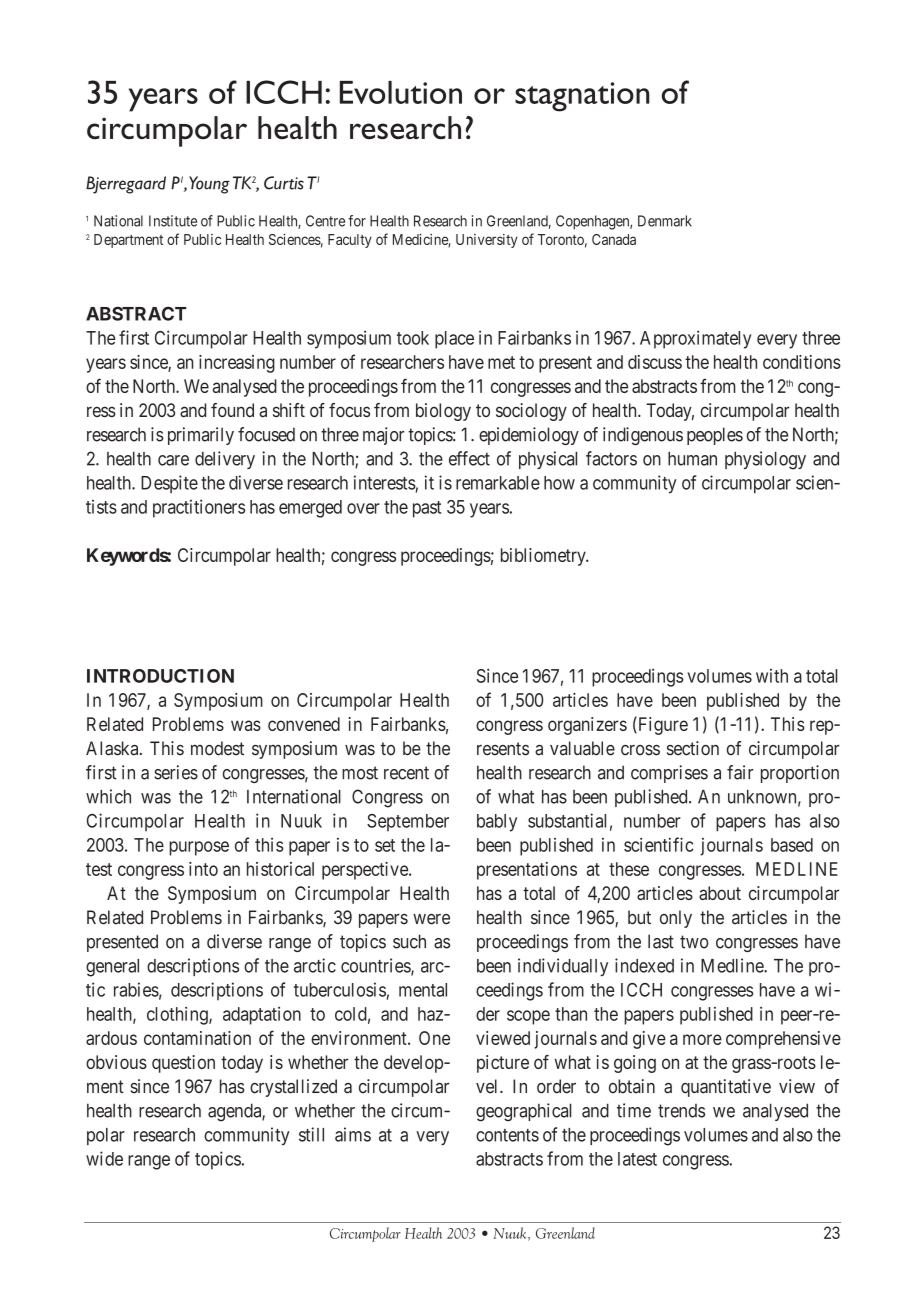  I want to click on Approximately, so click(695, 339).
